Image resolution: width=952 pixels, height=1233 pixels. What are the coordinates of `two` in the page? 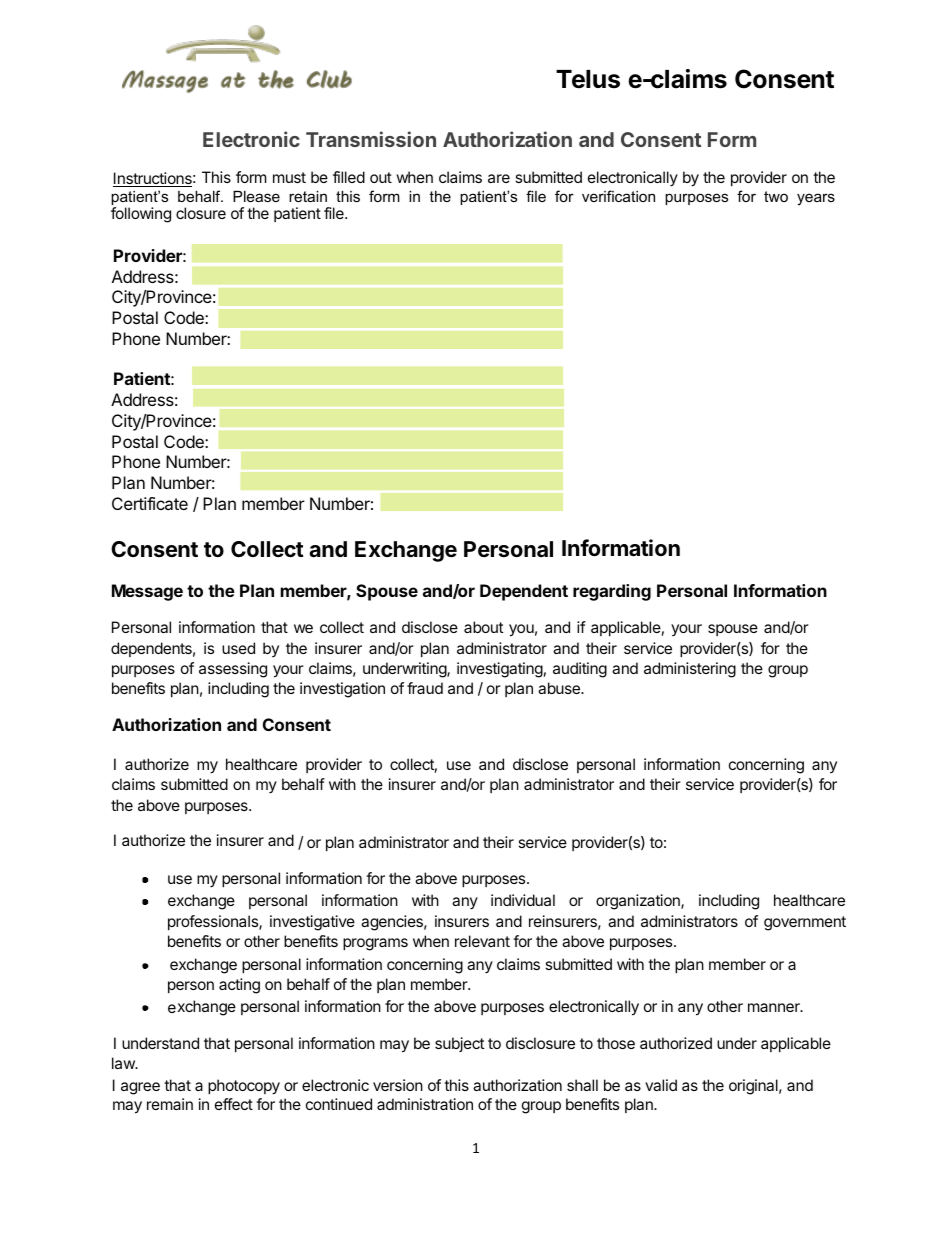 It's located at (776, 196).
